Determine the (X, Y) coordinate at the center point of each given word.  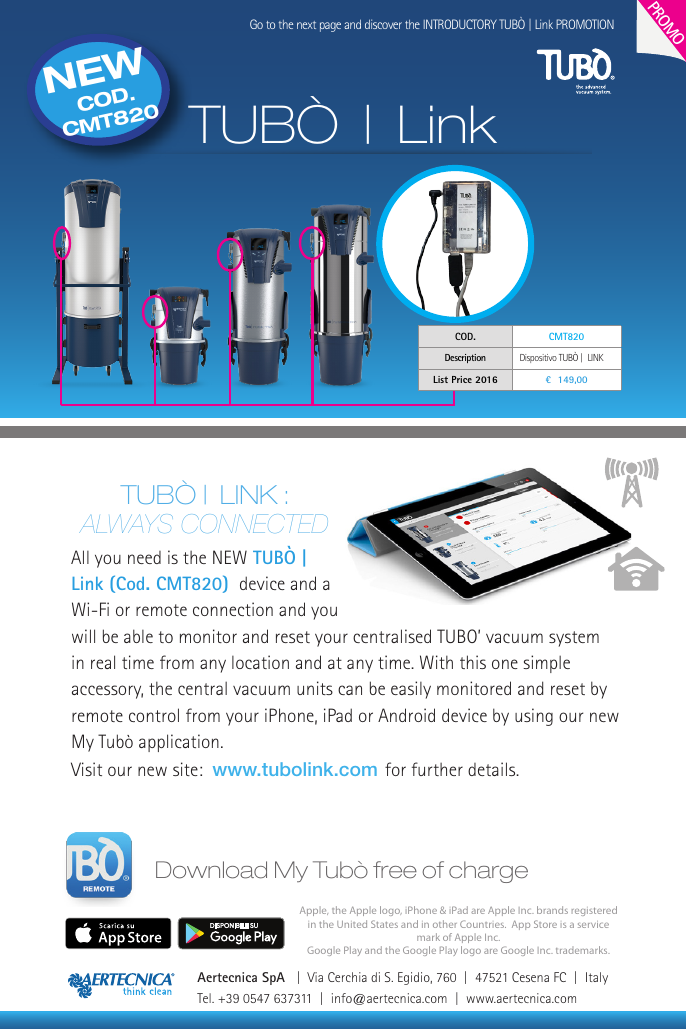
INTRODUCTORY (460, 24)
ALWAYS (126, 523)
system (574, 639)
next (306, 25)
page (330, 27)
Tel (205, 998)
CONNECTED (255, 523)
